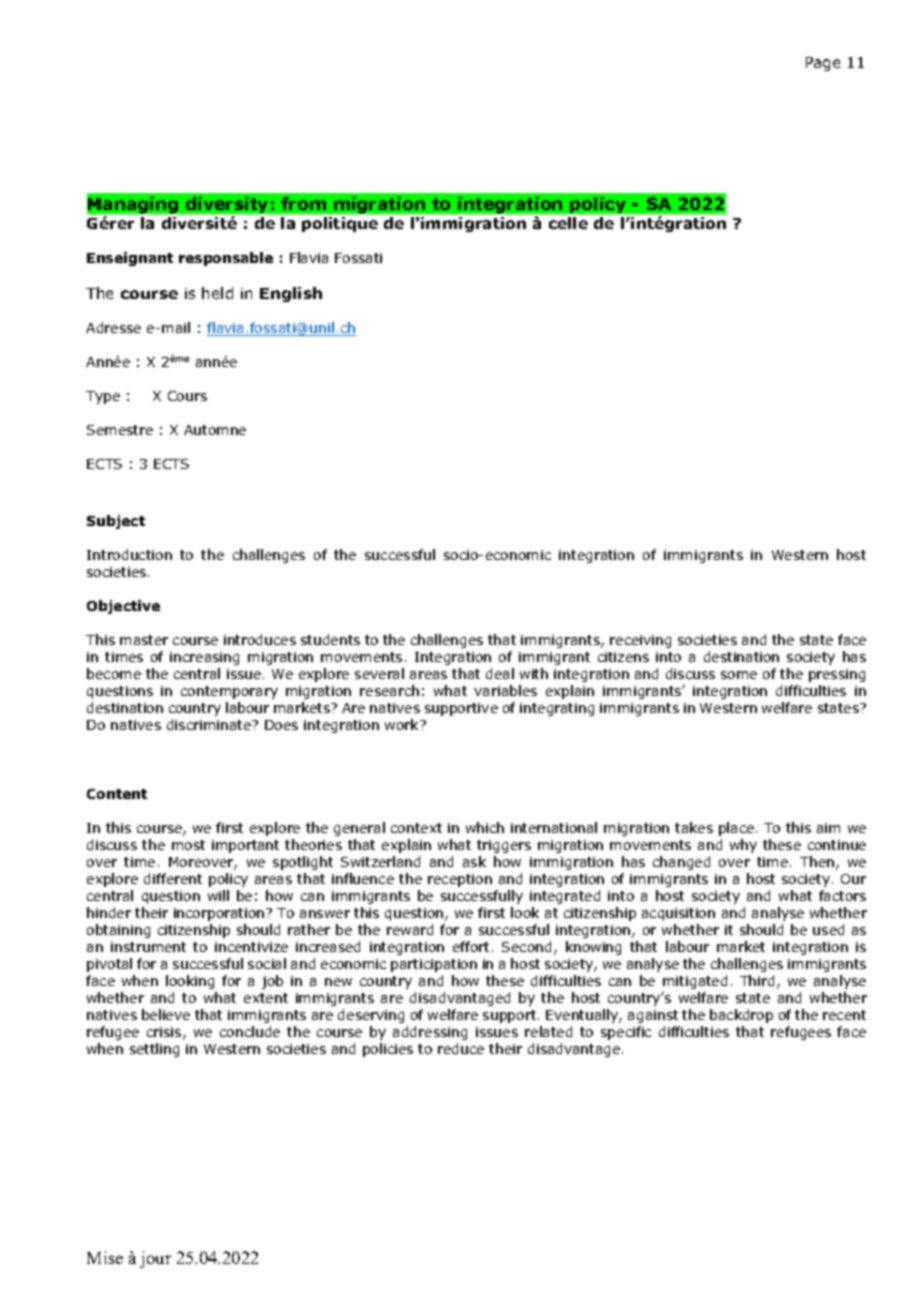 Image resolution: width=924 pixels, height=1308 pixels. Describe the element at coordinates (739, 675) in the screenshot. I see `some` at that location.
